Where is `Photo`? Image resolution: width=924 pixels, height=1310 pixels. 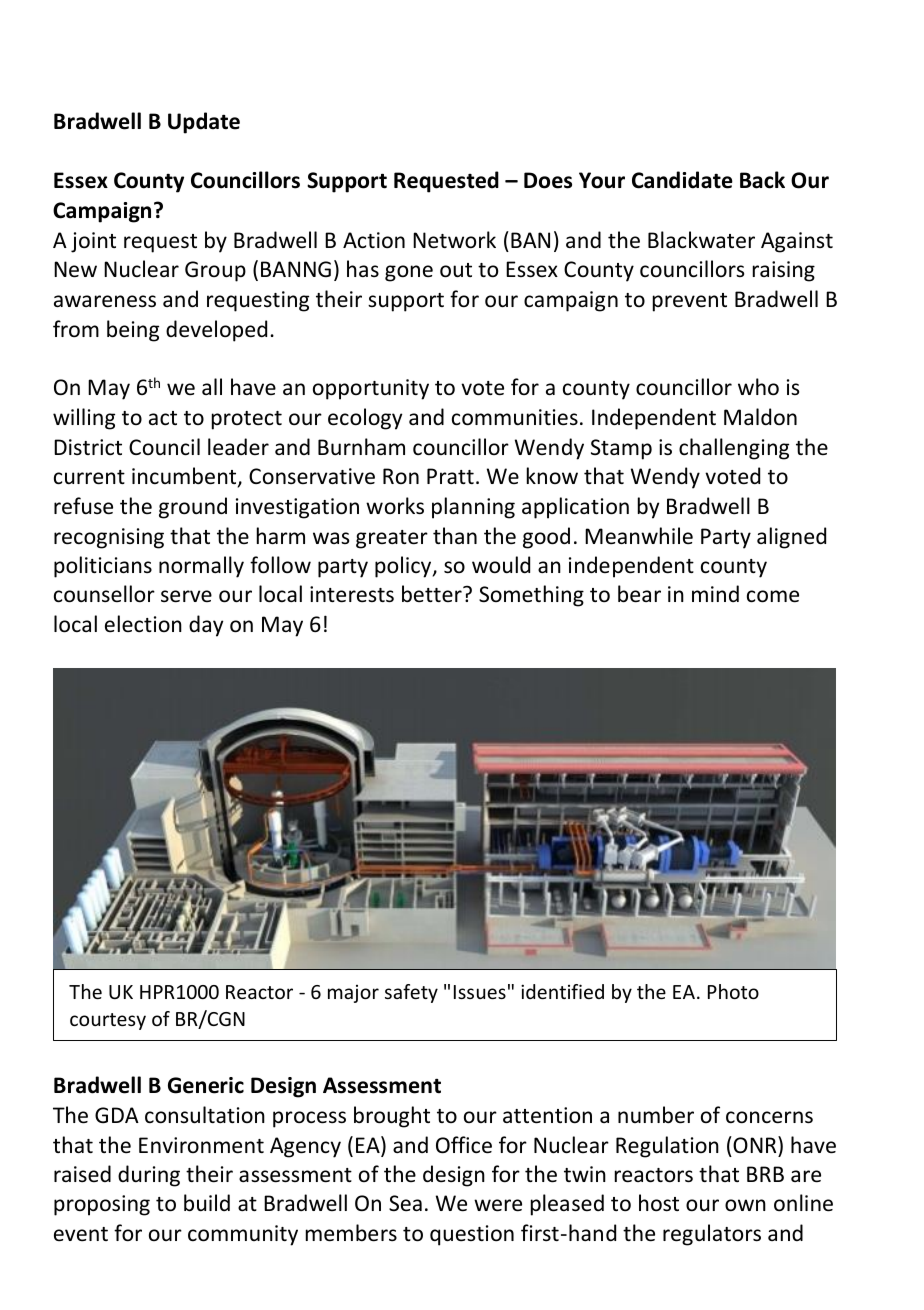 Photo is located at coordinates (733, 991).
